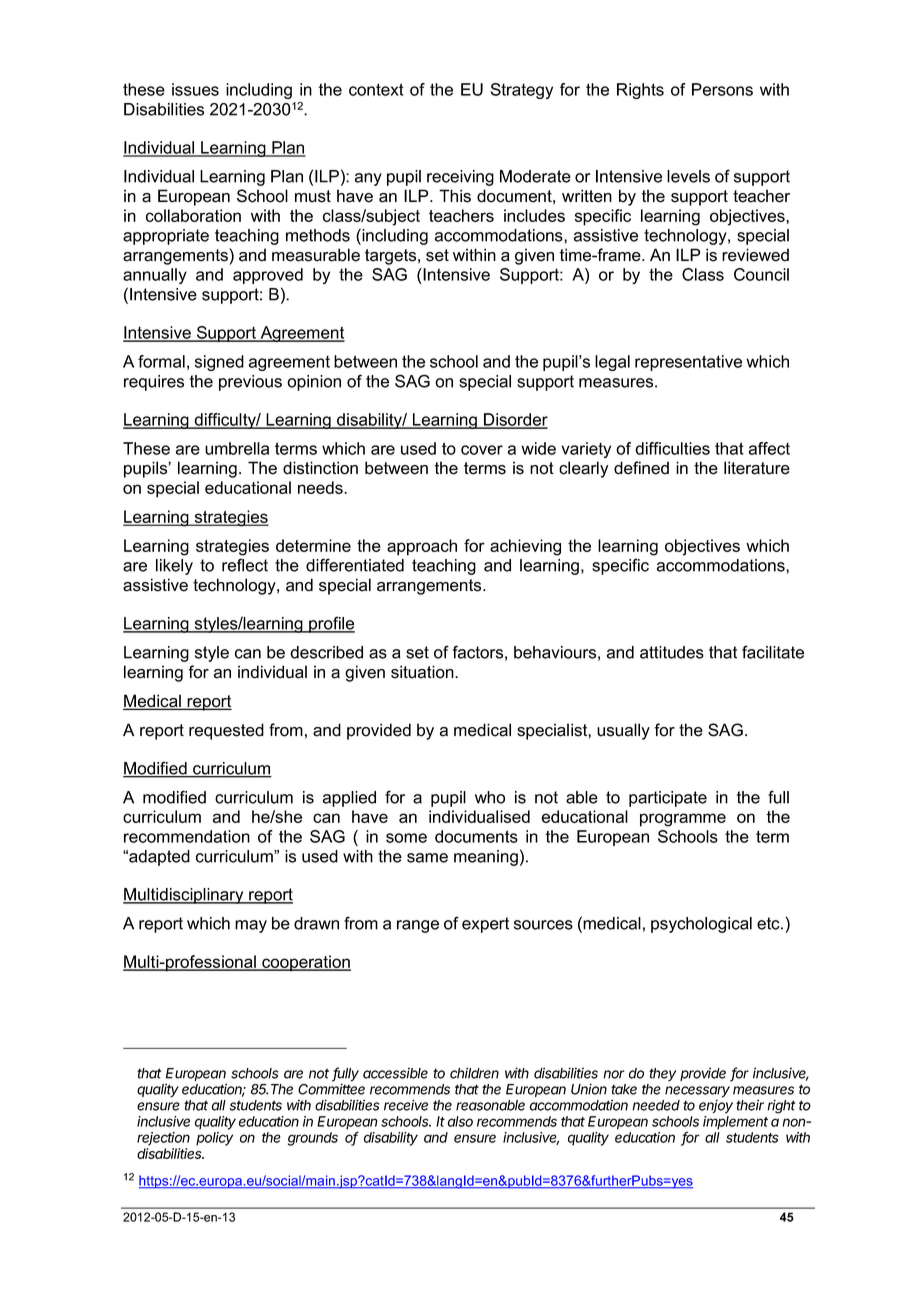 The image size is (924, 1308). I want to click on Persons, so click(722, 89).
